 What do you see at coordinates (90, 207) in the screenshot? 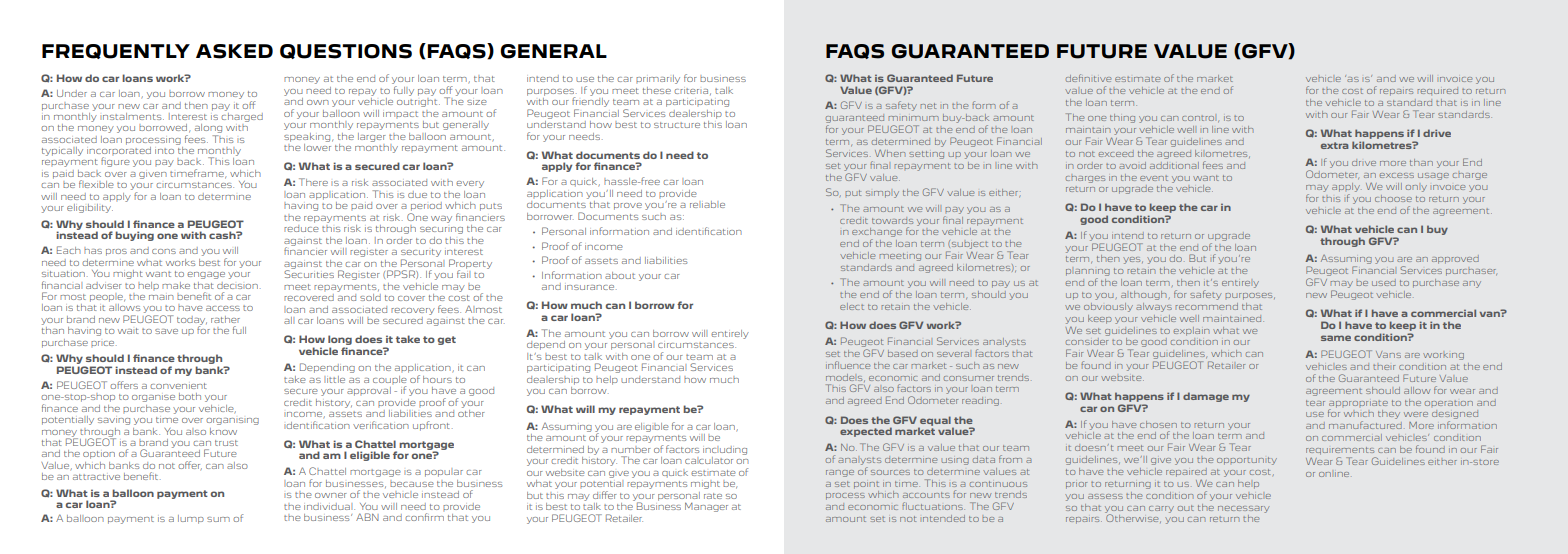
I see `eligibility` at bounding box center [90, 207].
